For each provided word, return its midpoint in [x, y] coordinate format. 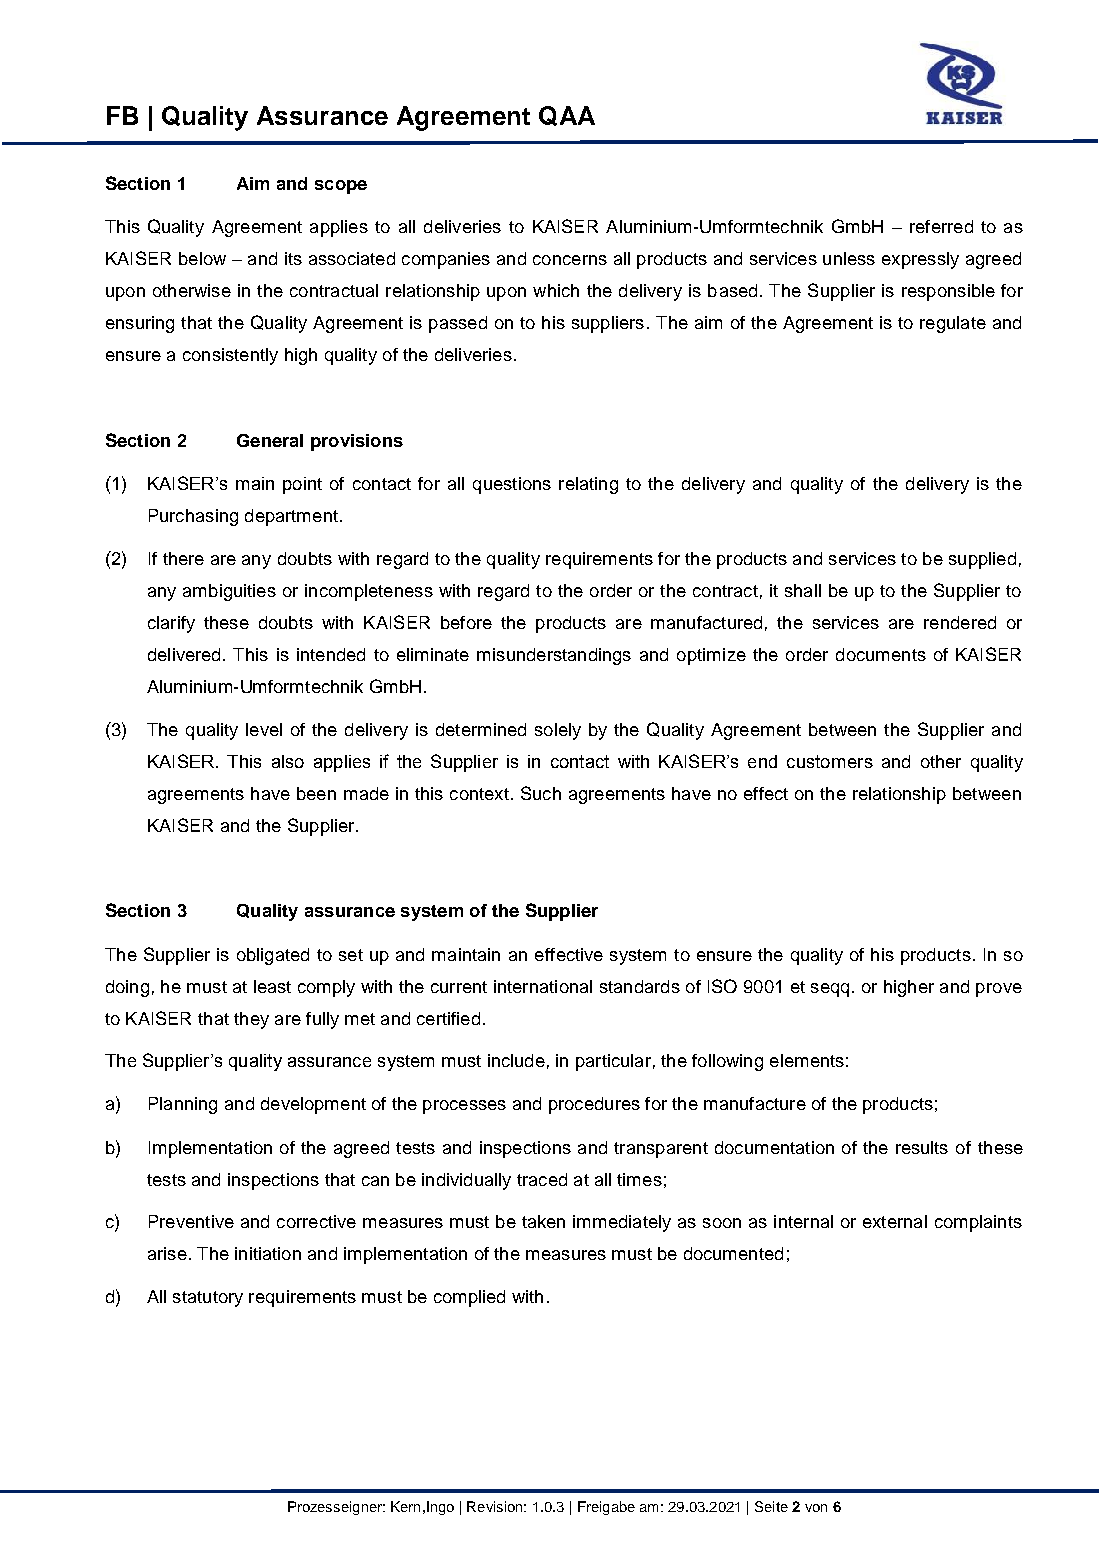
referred [941, 226]
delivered [184, 654]
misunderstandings [554, 656]
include [516, 1060]
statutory [208, 1299]
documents [881, 654]
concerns [570, 260]
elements [807, 1060]
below [202, 258]
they [251, 1020]
